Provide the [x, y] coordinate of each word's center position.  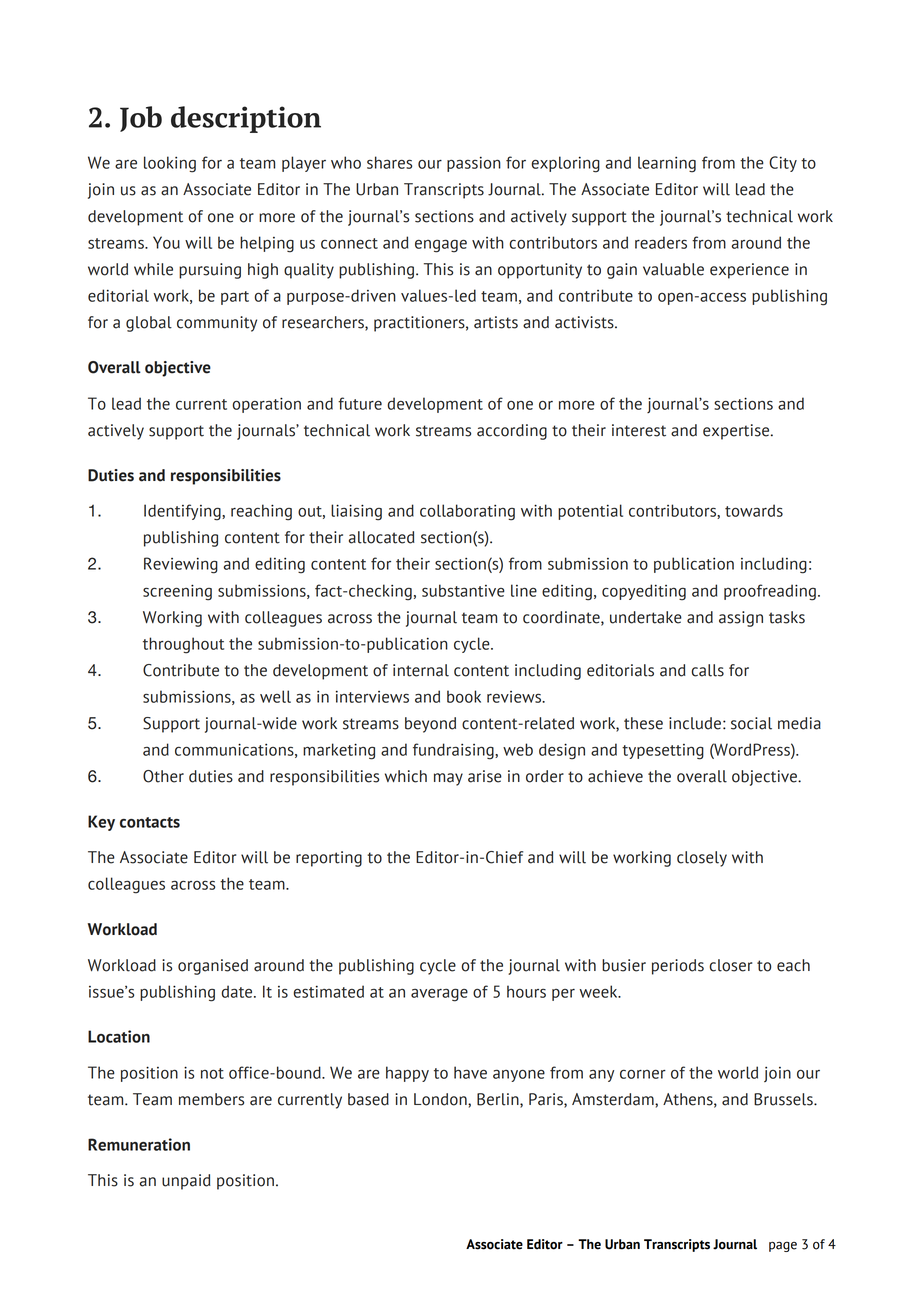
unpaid [186, 1182]
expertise [737, 432]
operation [266, 405]
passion [474, 164]
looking [170, 164]
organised [213, 967]
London [441, 1099]
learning [667, 164]
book [464, 696]
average [439, 995]
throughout [183, 645]
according [512, 432]
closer [730, 965]
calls [707, 670]
